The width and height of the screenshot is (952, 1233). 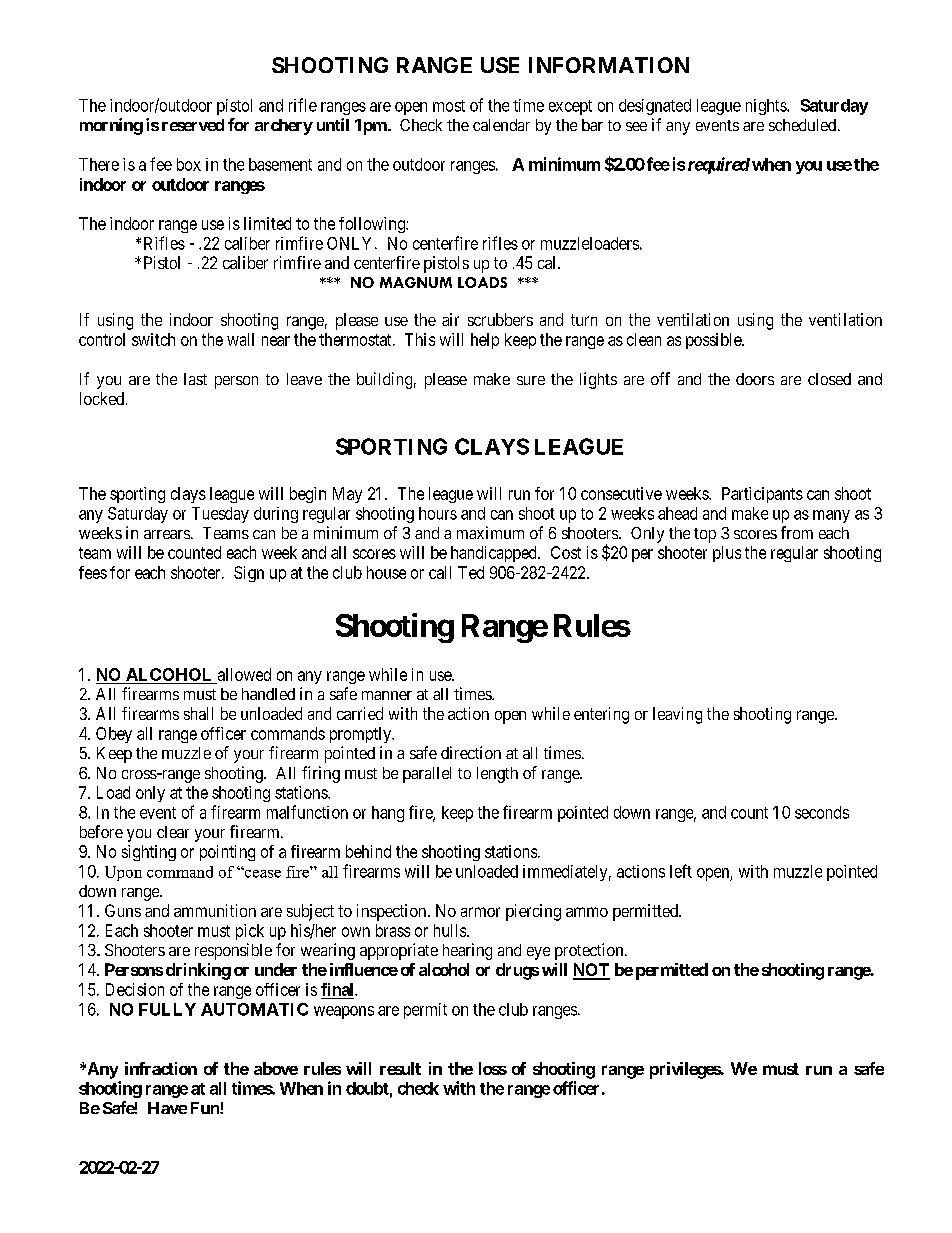 I want to click on leaving, so click(x=677, y=715).
